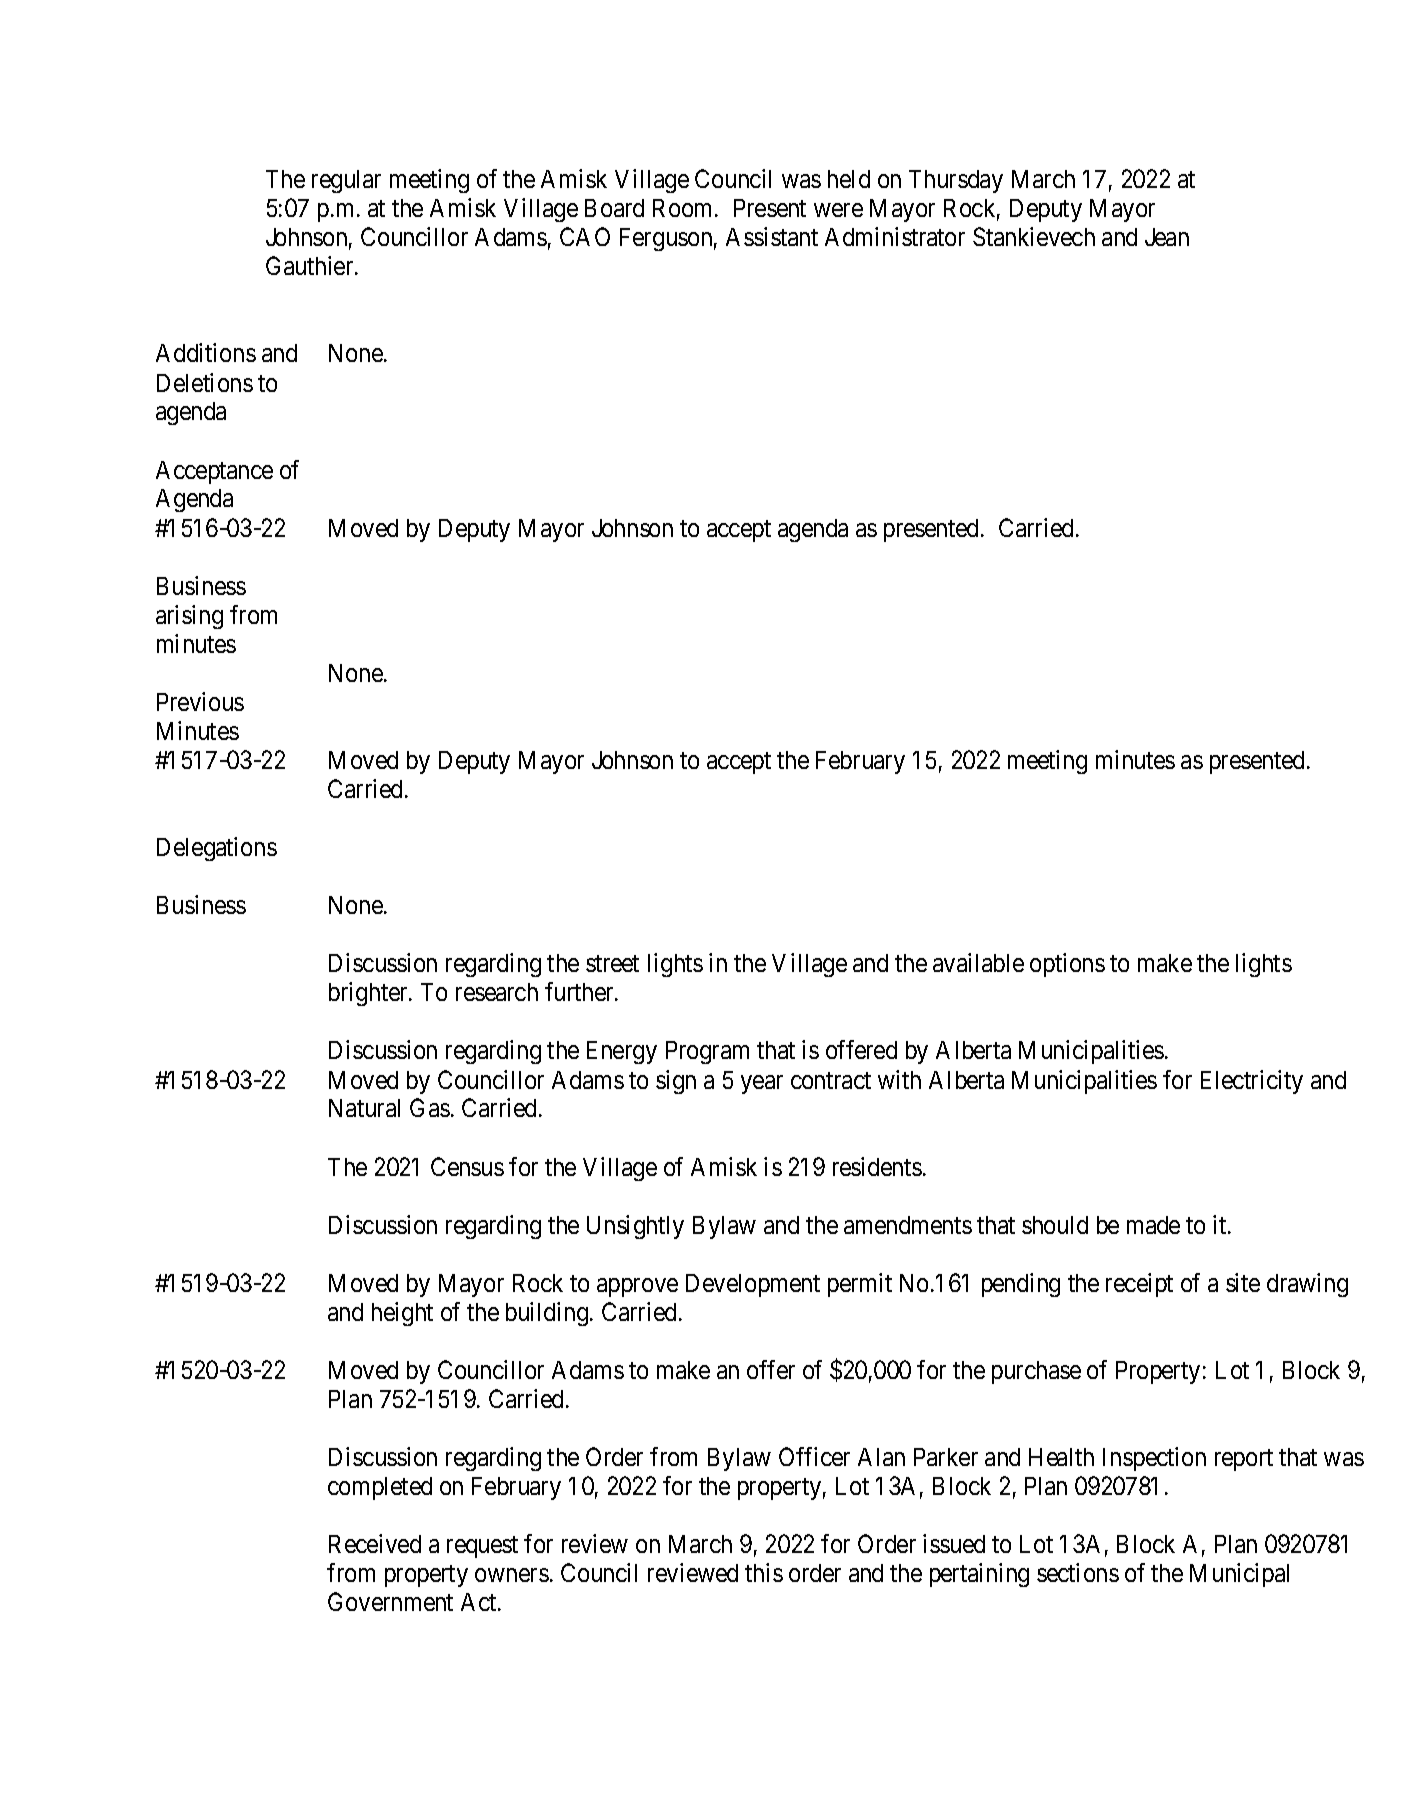 The image size is (1405, 1818). What do you see at coordinates (1167, 237) in the image?
I see `Jean` at bounding box center [1167, 237].
